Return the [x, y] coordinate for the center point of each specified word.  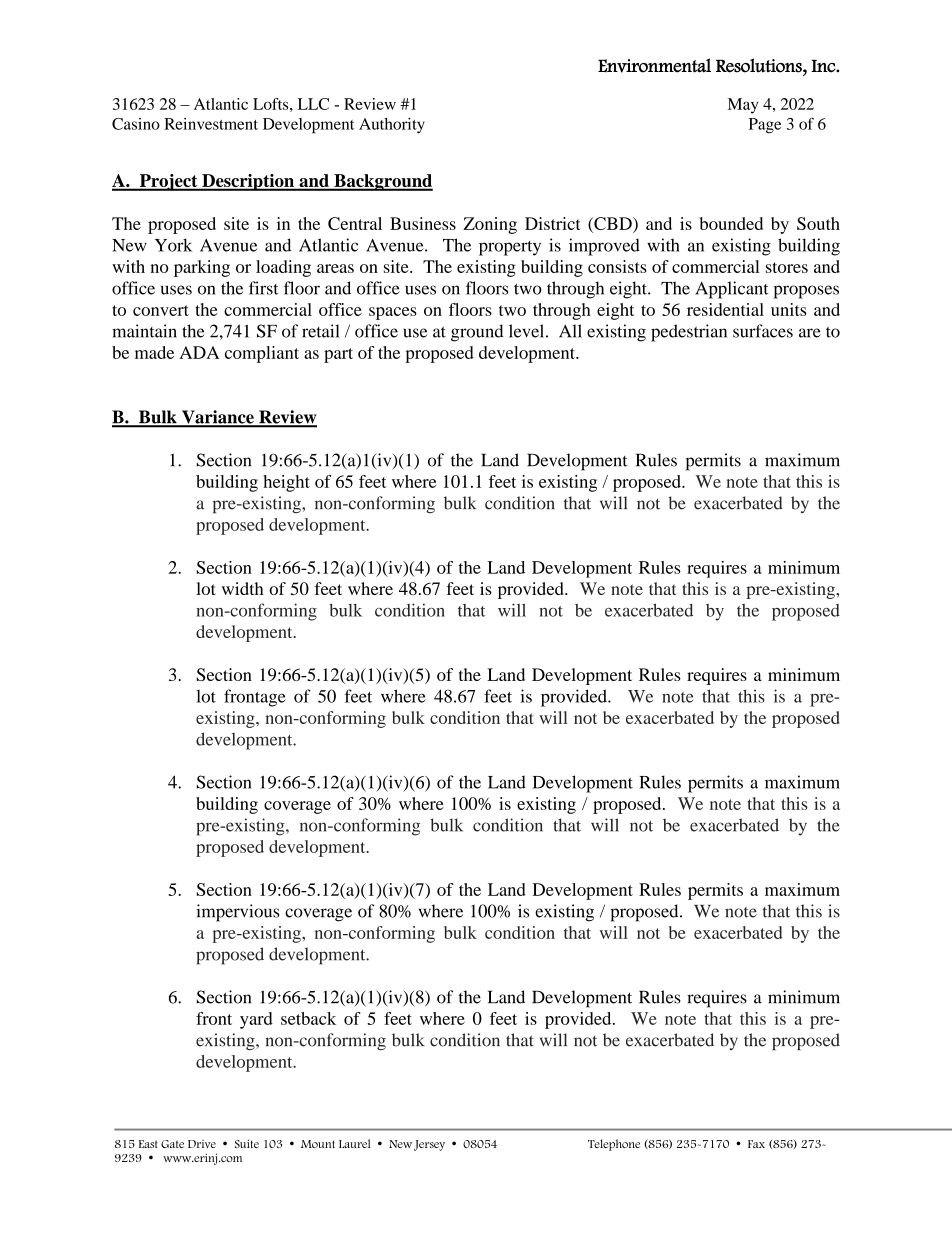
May [743, 106]
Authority [392, 126]
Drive [202, 1144]
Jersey [429, 1145]
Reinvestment [211, 124]
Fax [756, 1144]
